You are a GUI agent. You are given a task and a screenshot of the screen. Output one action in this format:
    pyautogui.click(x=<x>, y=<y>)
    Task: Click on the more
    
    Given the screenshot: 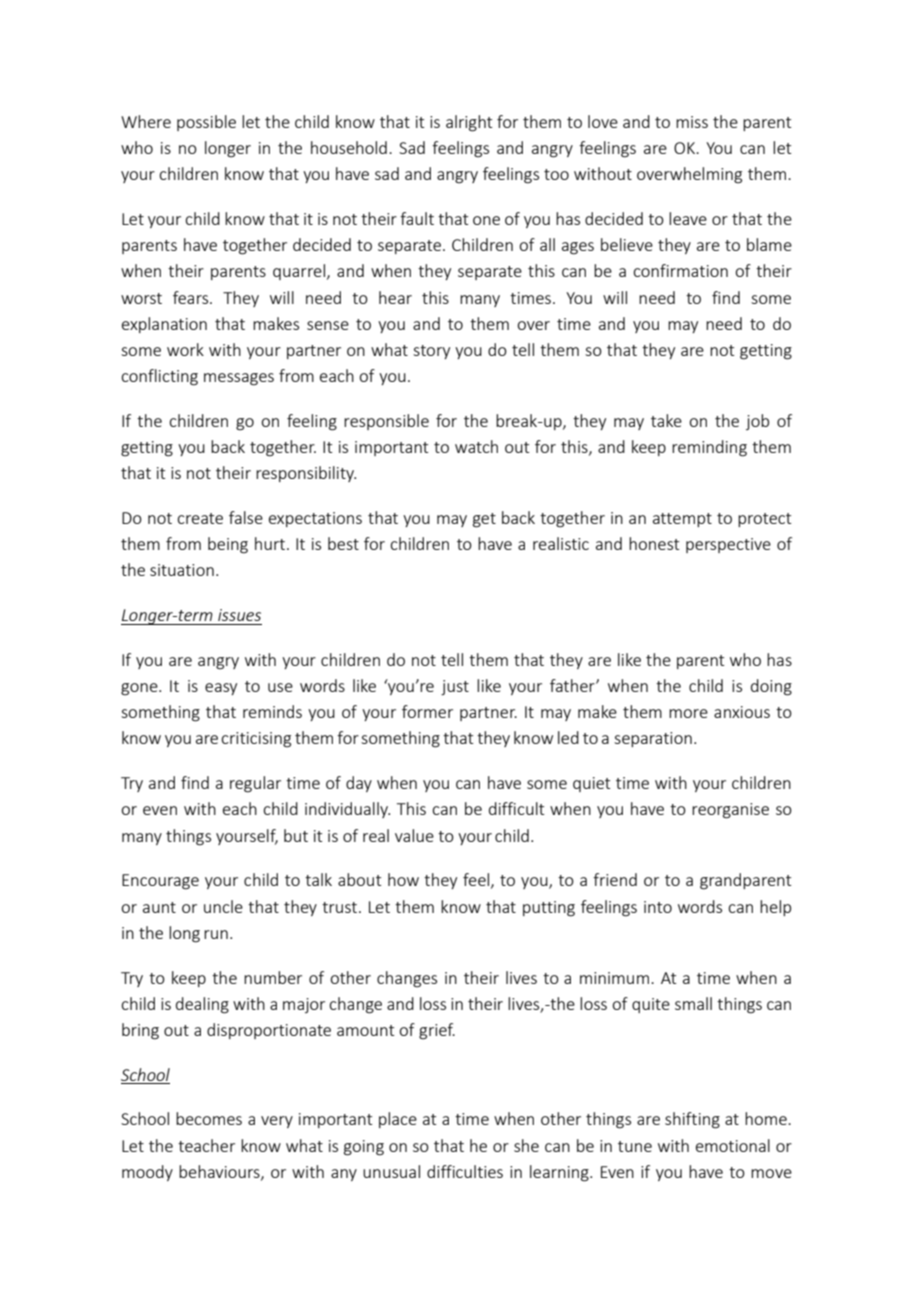 What is the action you would take?
    pyautogui.click(x=688, y=713)
